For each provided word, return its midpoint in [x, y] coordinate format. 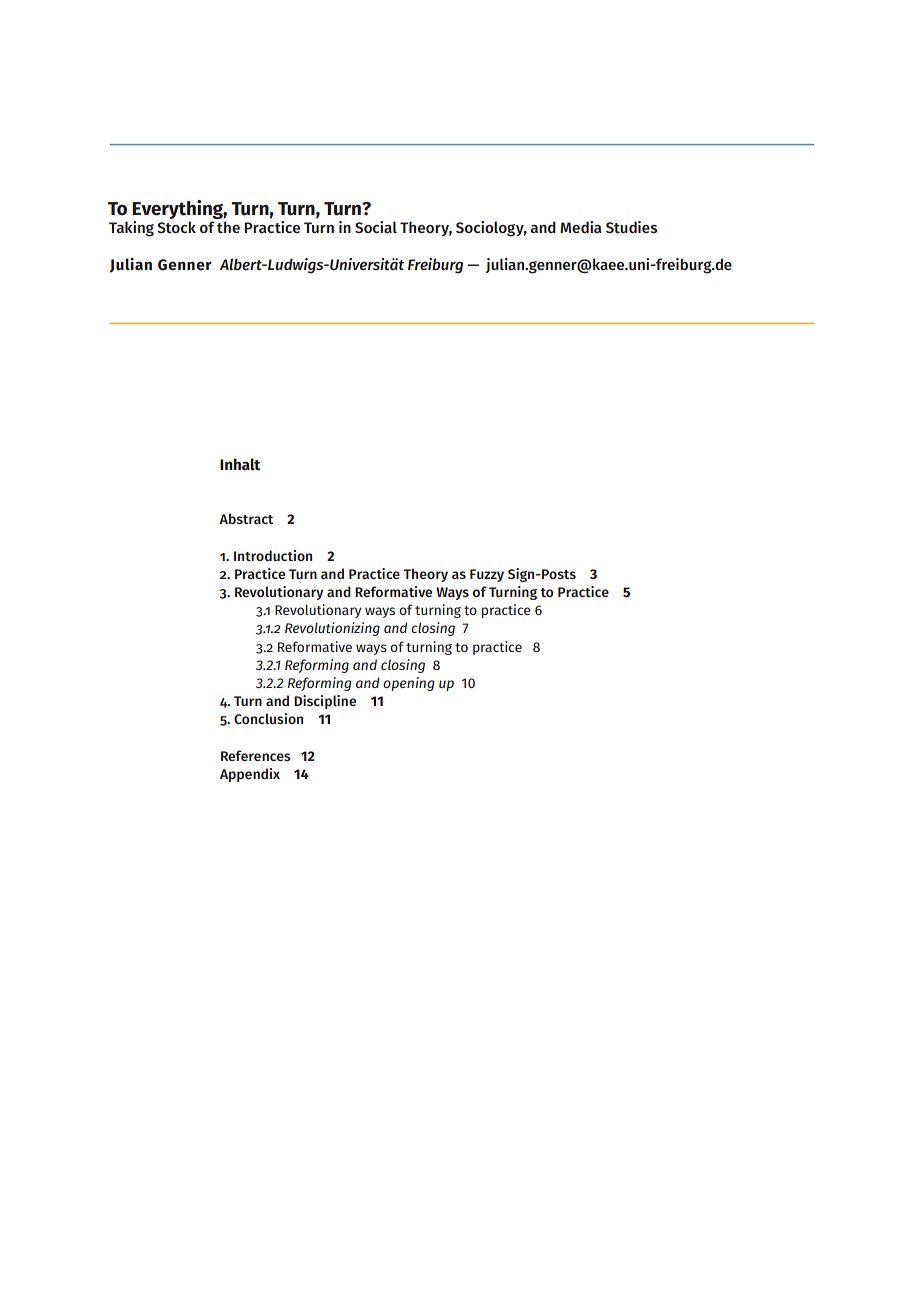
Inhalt [240, 464]
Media [581, 227]
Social [376, 227]
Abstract [246, 518]
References [256, 755]
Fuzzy [487, 575]
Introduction [273, 555]
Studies [631, 227]
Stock [176, 227]
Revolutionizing [332, 629]
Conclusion [268, 718]
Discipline [325, 702]
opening [409, 684]
